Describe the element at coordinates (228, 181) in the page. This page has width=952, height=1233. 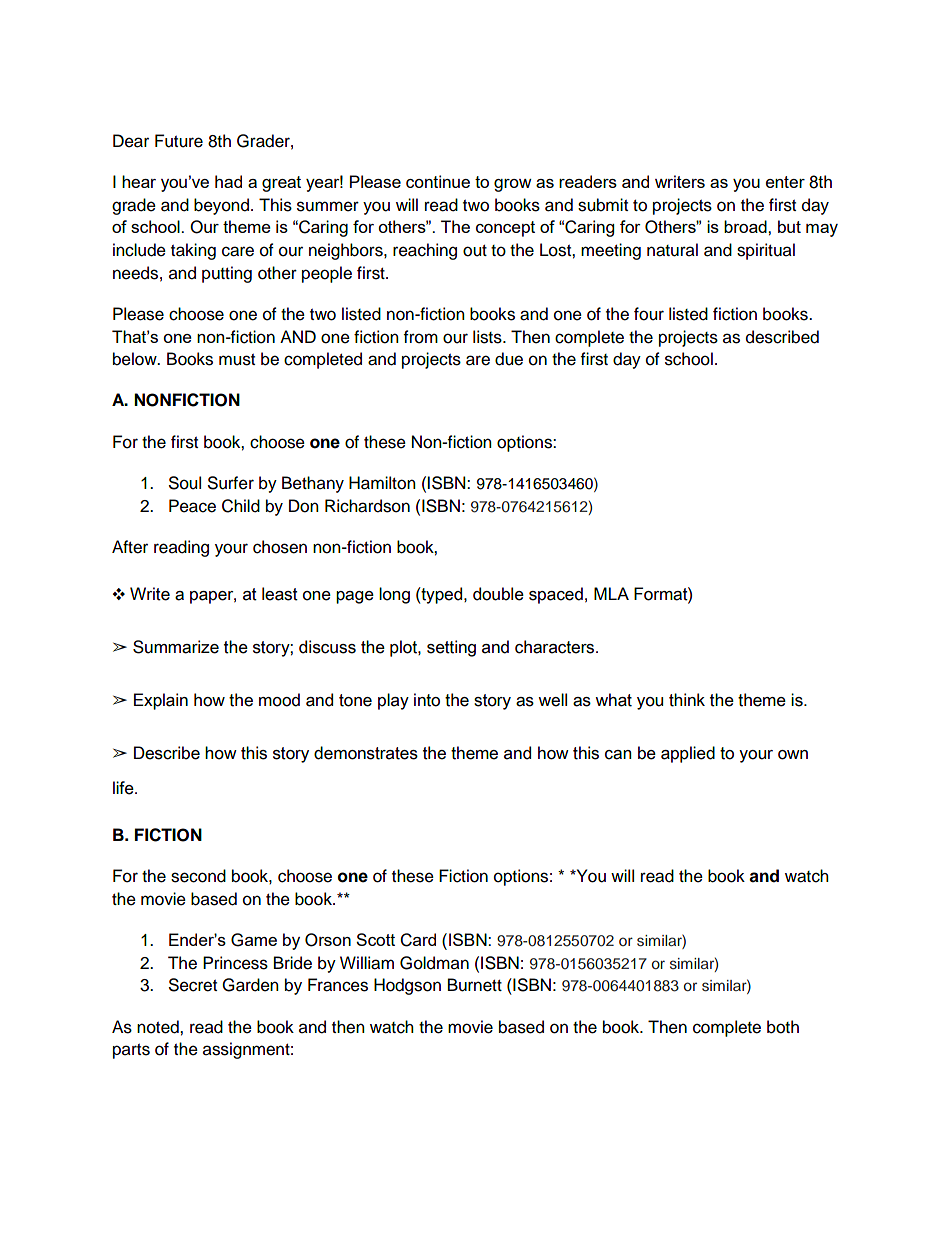
I see `had` at that location.
